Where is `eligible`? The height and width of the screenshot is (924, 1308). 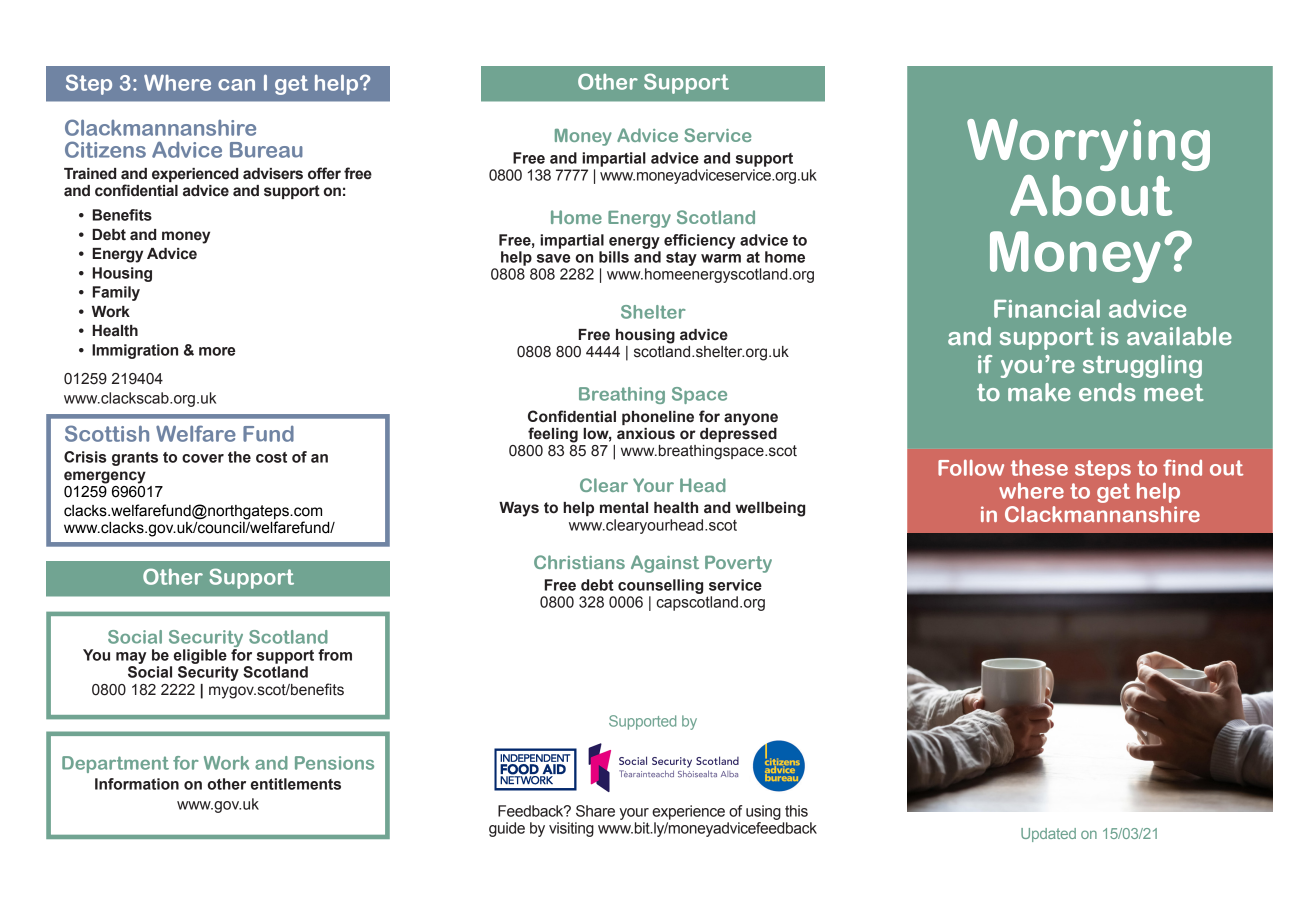 eligible is located at coordinates (200, 656).
